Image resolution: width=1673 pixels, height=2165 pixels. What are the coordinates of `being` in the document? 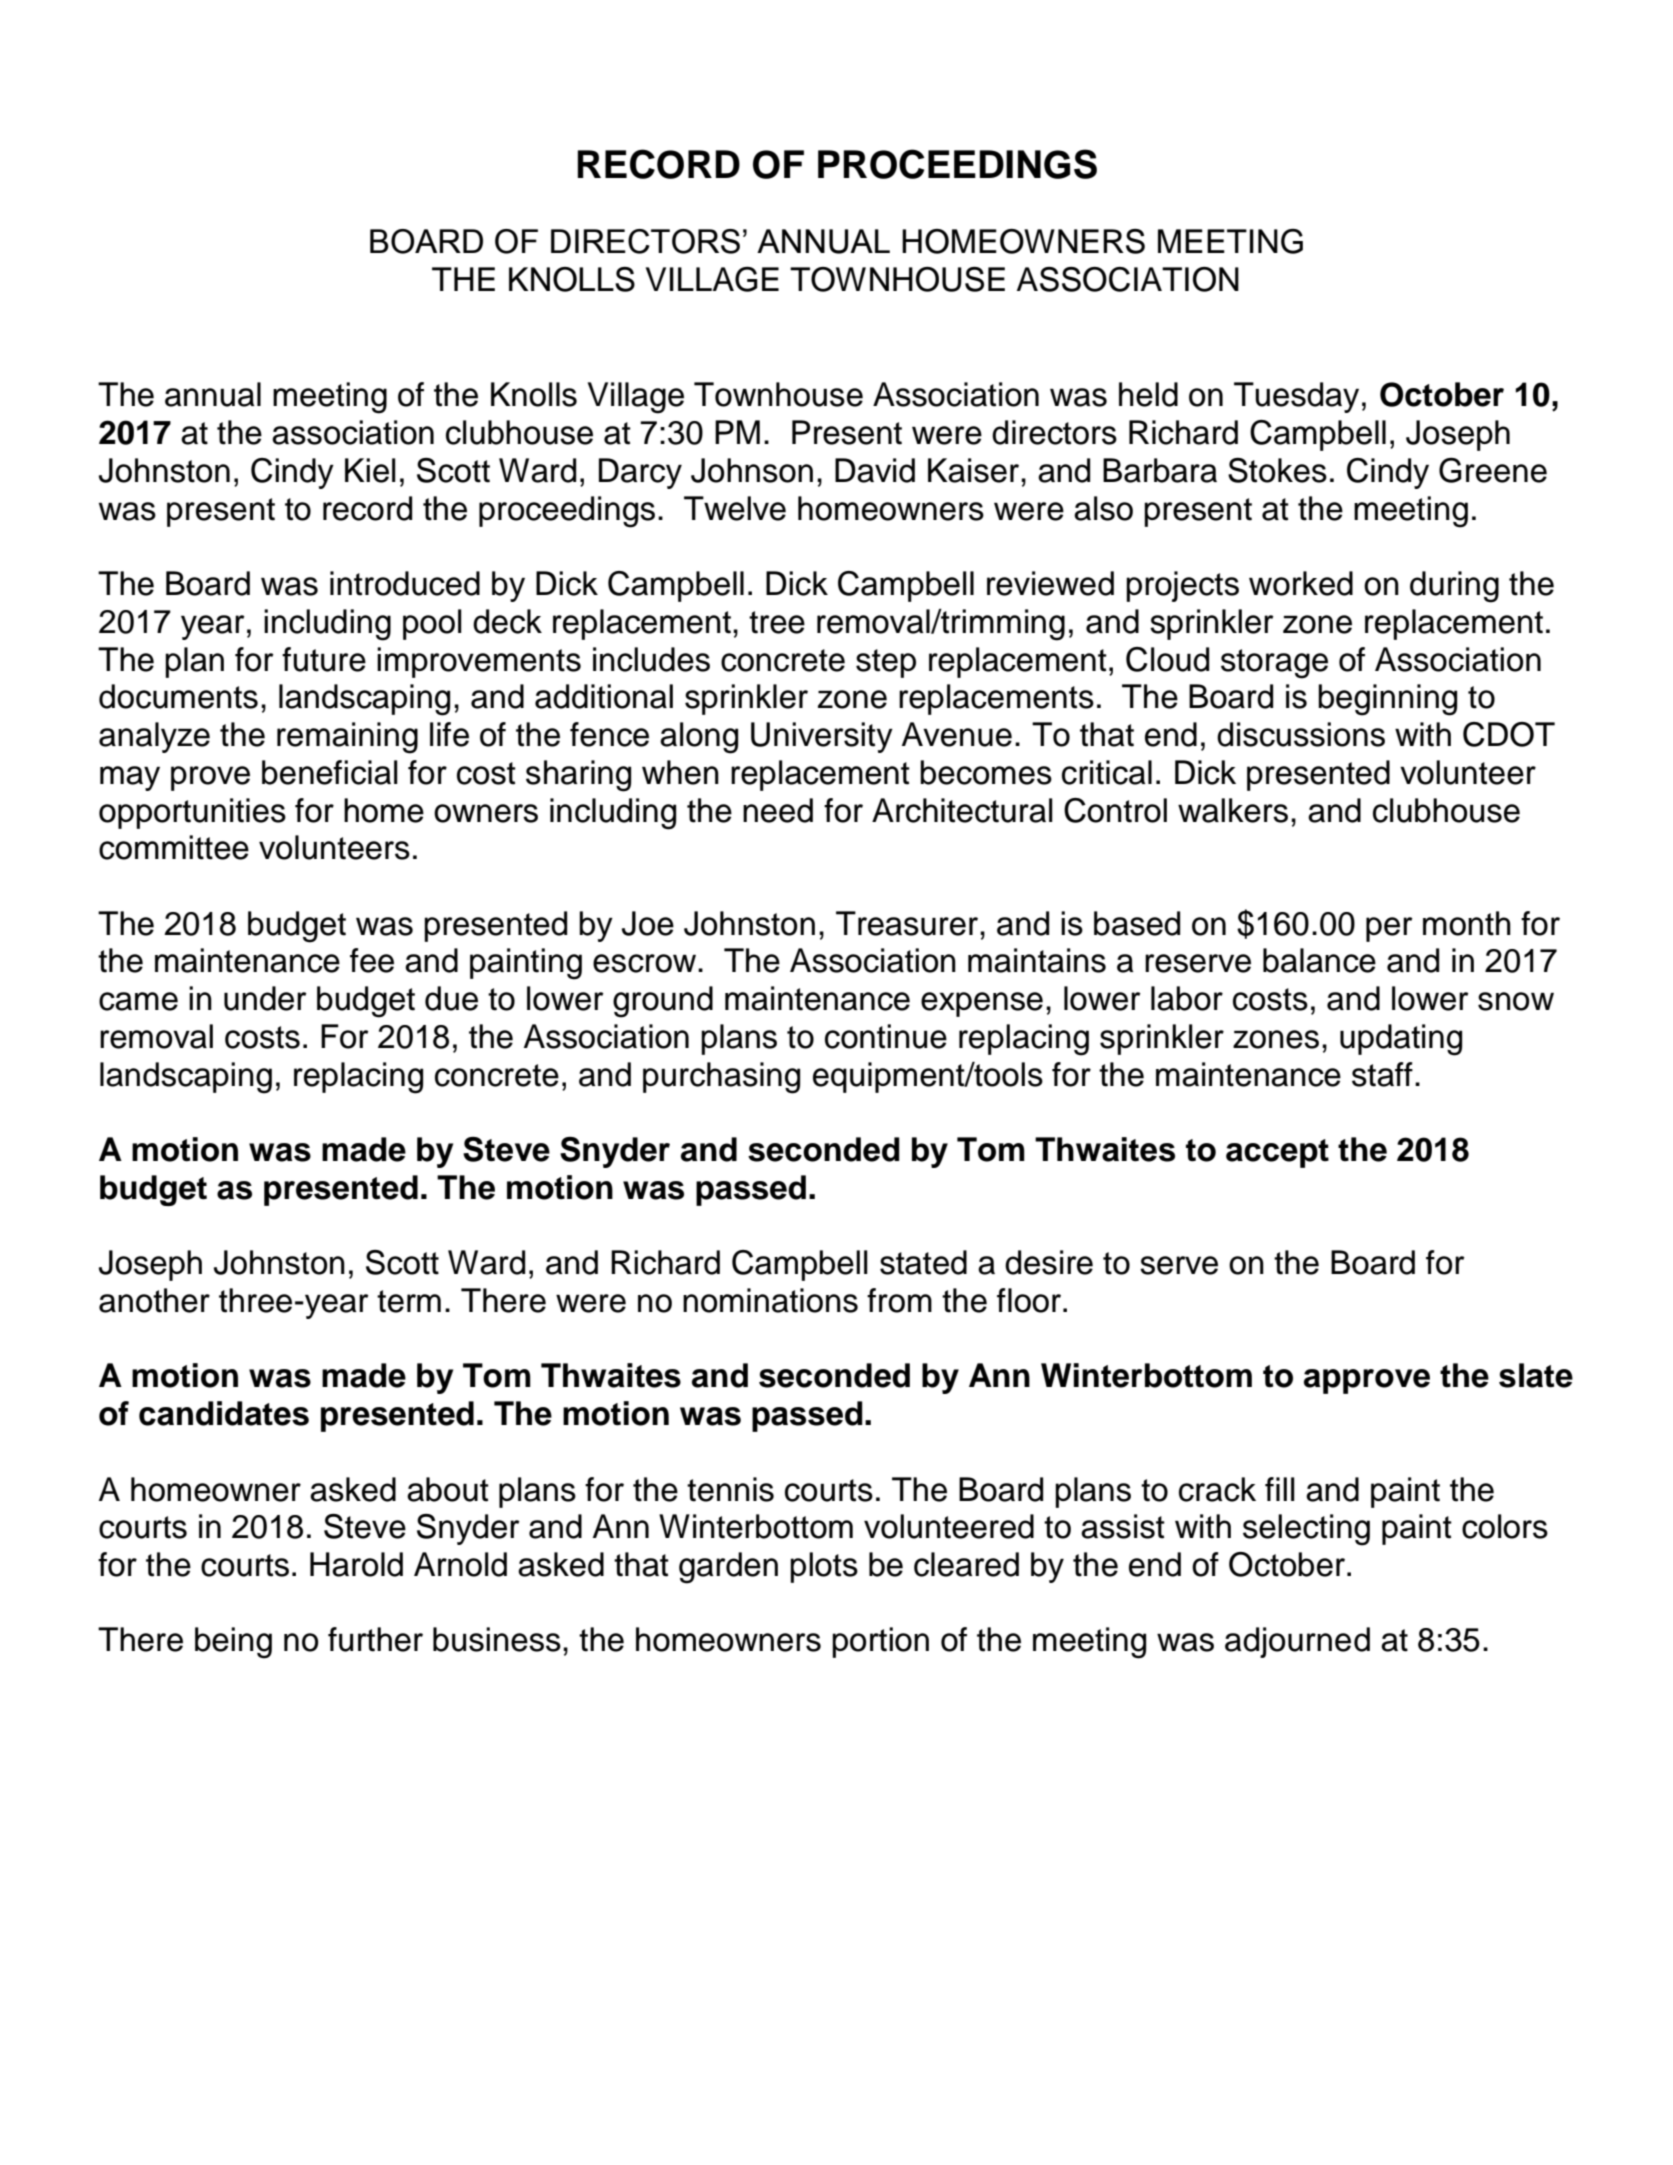 It's located at (233, 1643).
